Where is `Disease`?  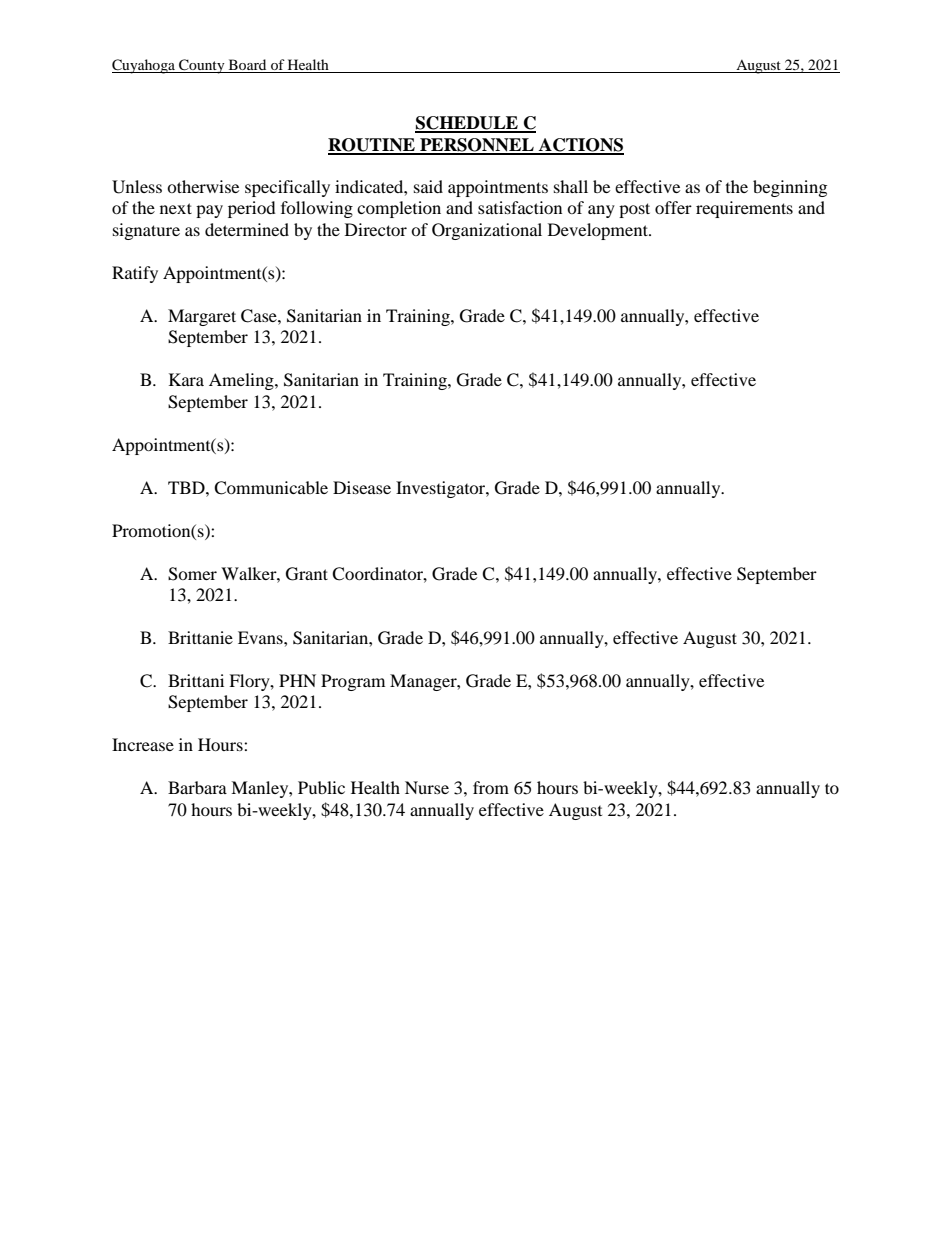
Disease is located at coordinates (362, 487).
